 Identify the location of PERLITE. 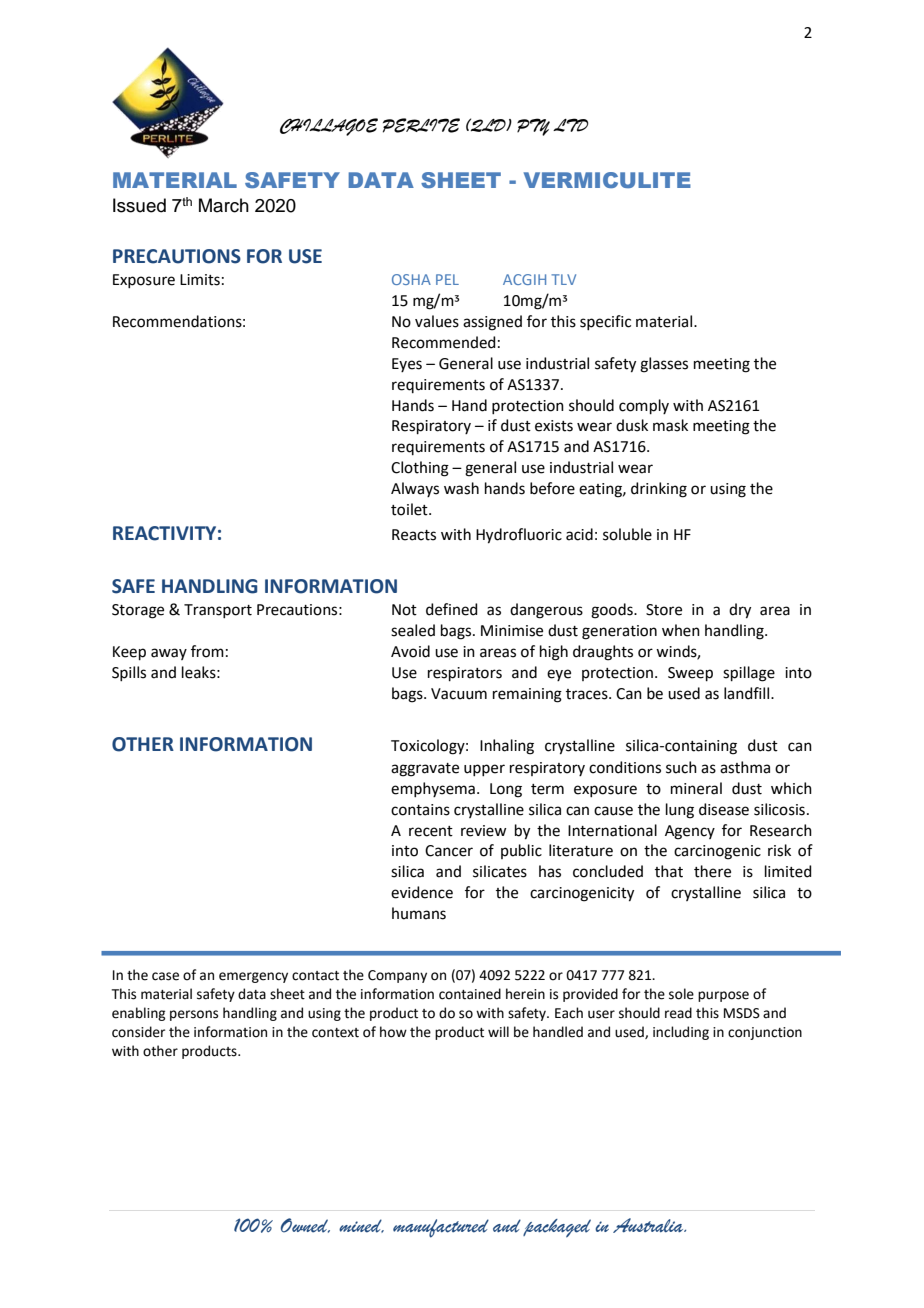
(421, 125).
